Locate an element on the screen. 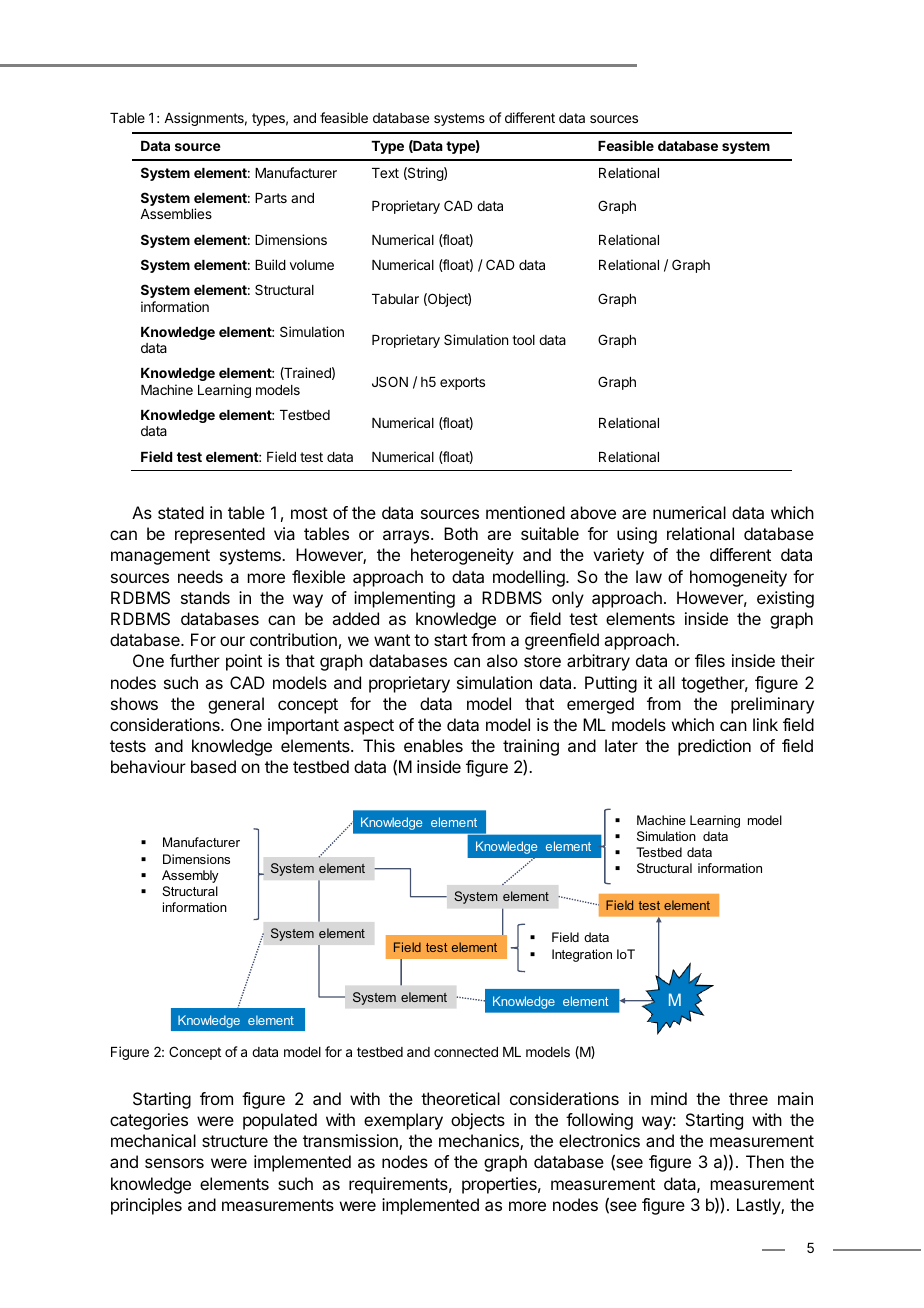 Image resolution: width=924 pixels, height=1308 pixels. Assemblies is located at coordinates (176, 213).
